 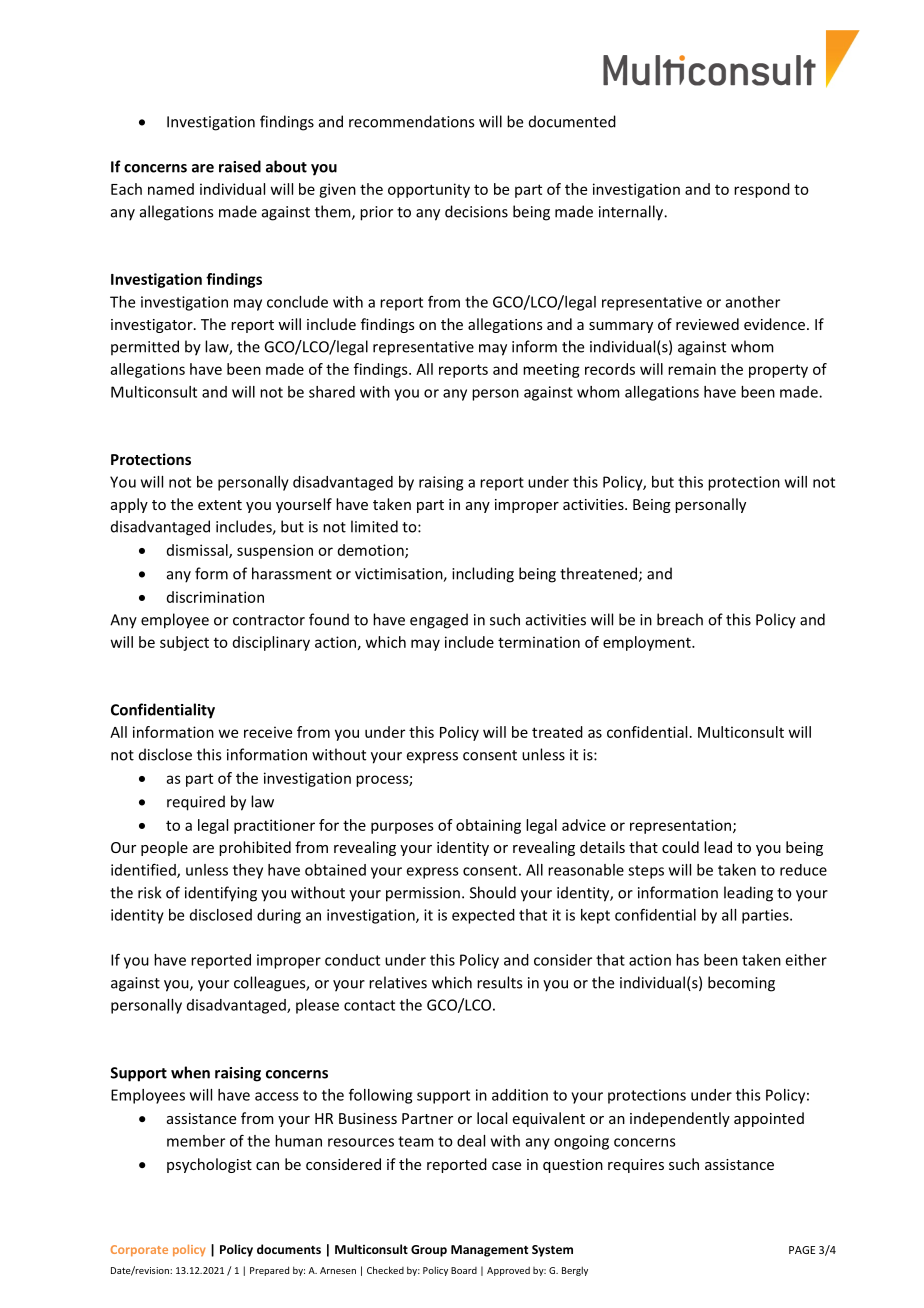 I want to click on becoming, so click(x=741, y=984).
